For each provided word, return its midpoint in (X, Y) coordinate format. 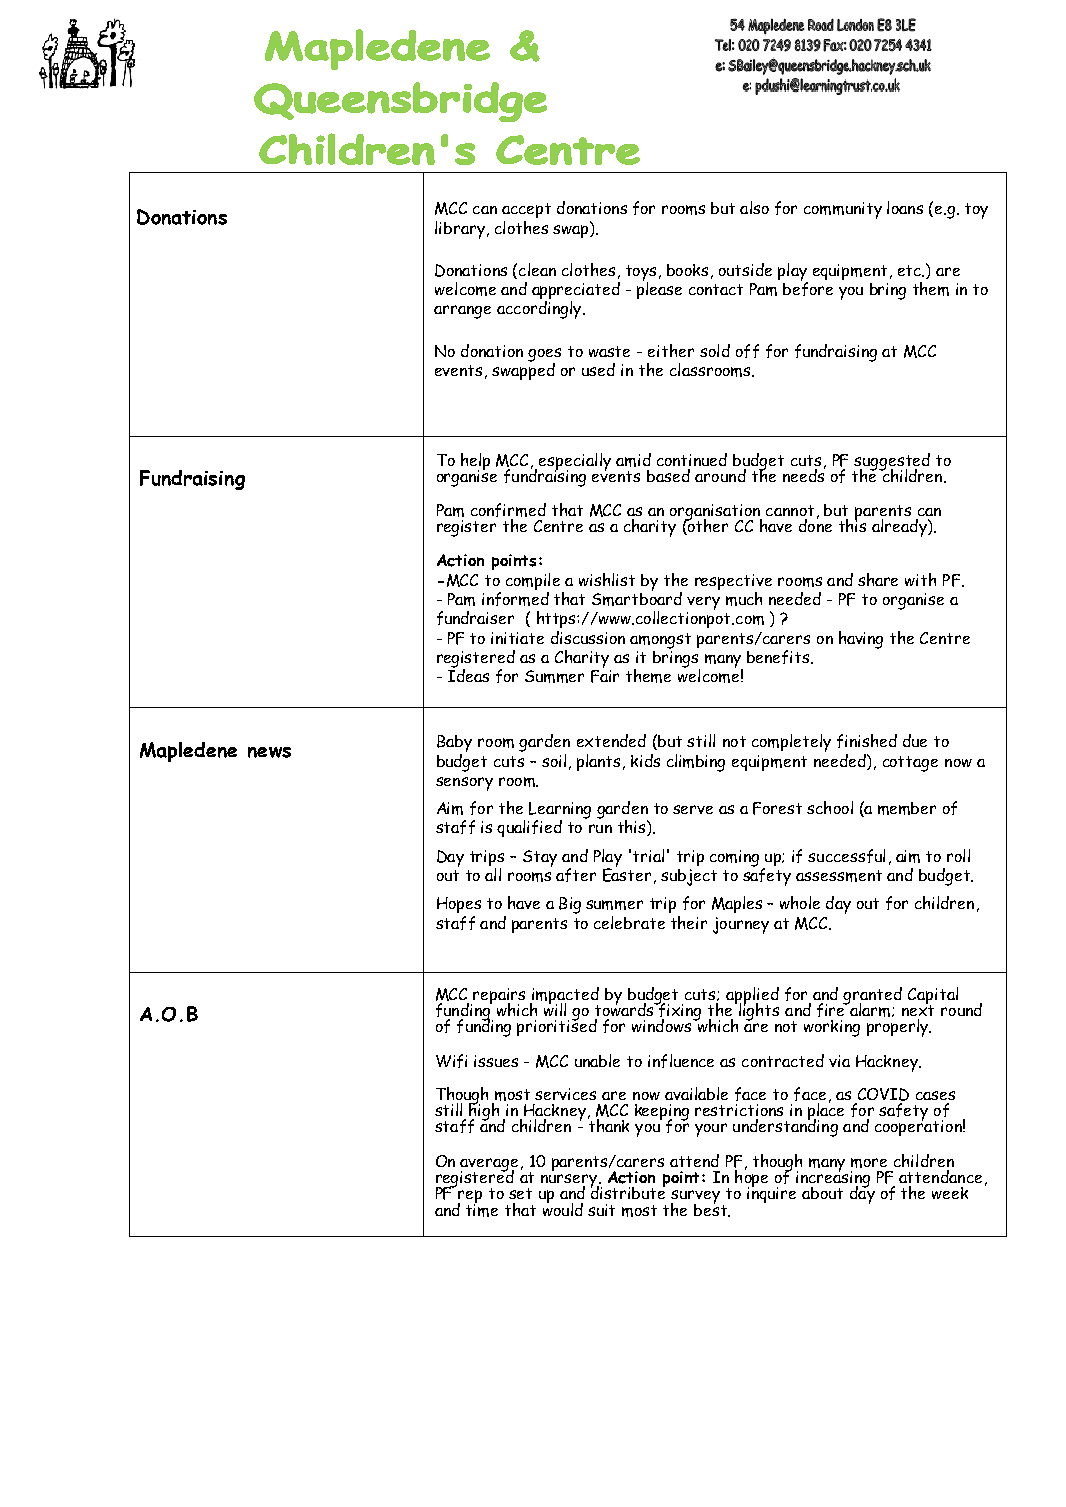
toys (641, 274)
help (475, 462)
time (482, 1209)
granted (872, 997)
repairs (499, 997)
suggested (892, 463)
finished (867, 741)
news (269, 752)
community (843, 210)
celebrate (629, 922)
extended (611, 740)
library (460, 230)
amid (633, 460)
